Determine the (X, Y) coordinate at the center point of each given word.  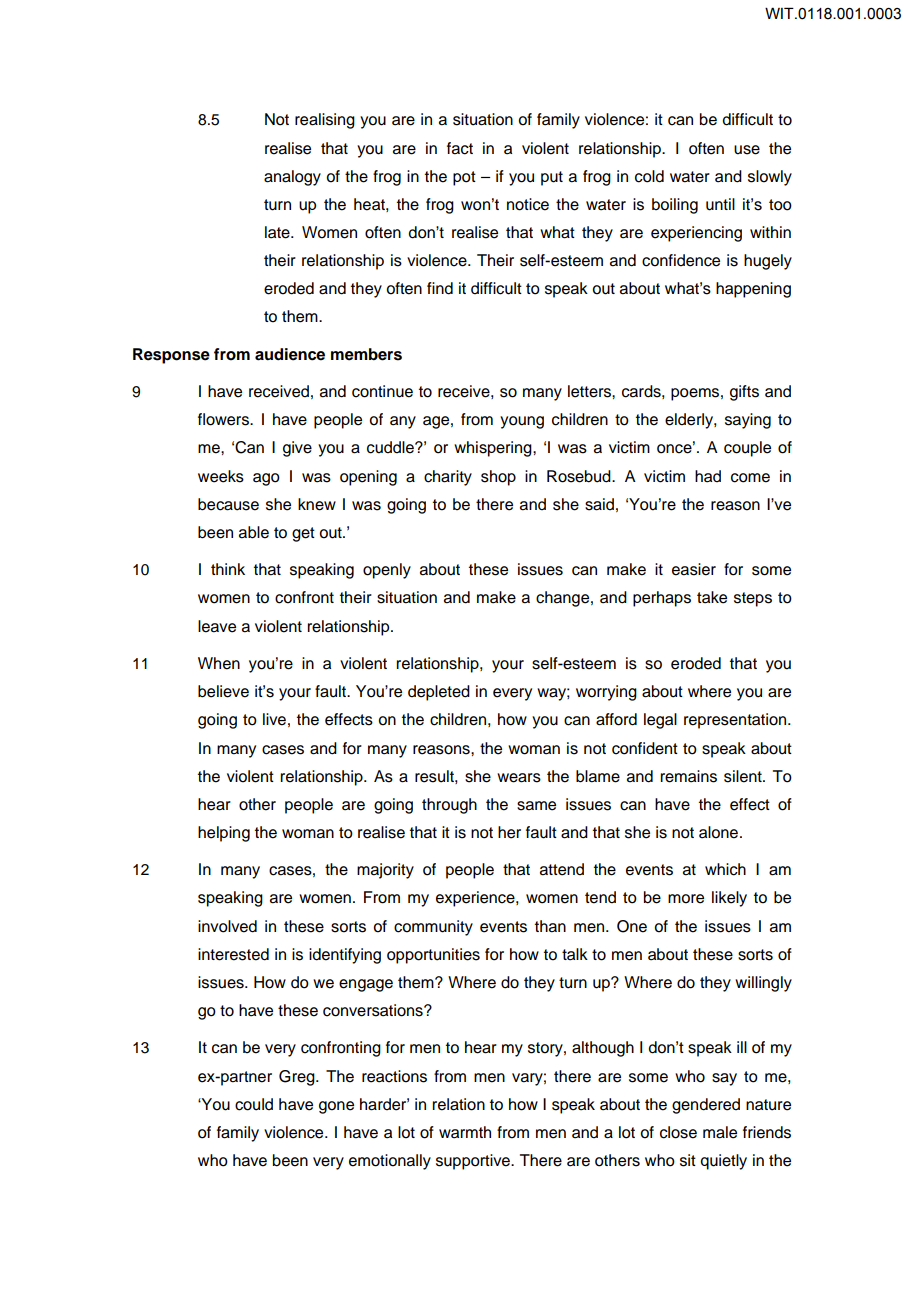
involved (227, 926)
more (686, 899)
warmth (465, 1132)
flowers (224, 419)
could (254, 1104)
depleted (439, 693)
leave (217, 626)
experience (476, 899)
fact (460, 148)
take (712, 597)
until (720, 204)
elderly (690, 421)
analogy (292, 178)
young (522, 422)
